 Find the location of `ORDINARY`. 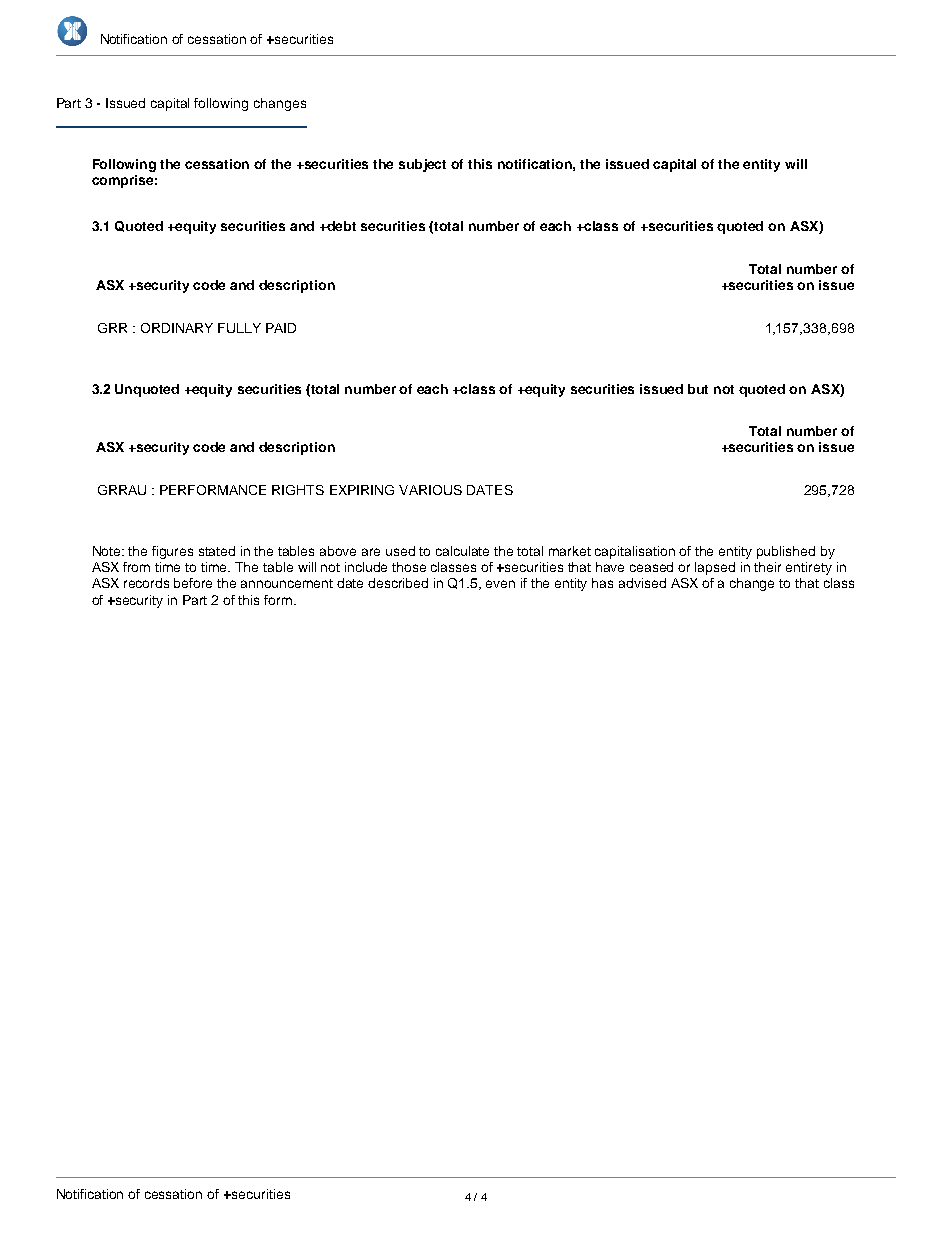

ORDINARY is located at coordinates (177, 328).
